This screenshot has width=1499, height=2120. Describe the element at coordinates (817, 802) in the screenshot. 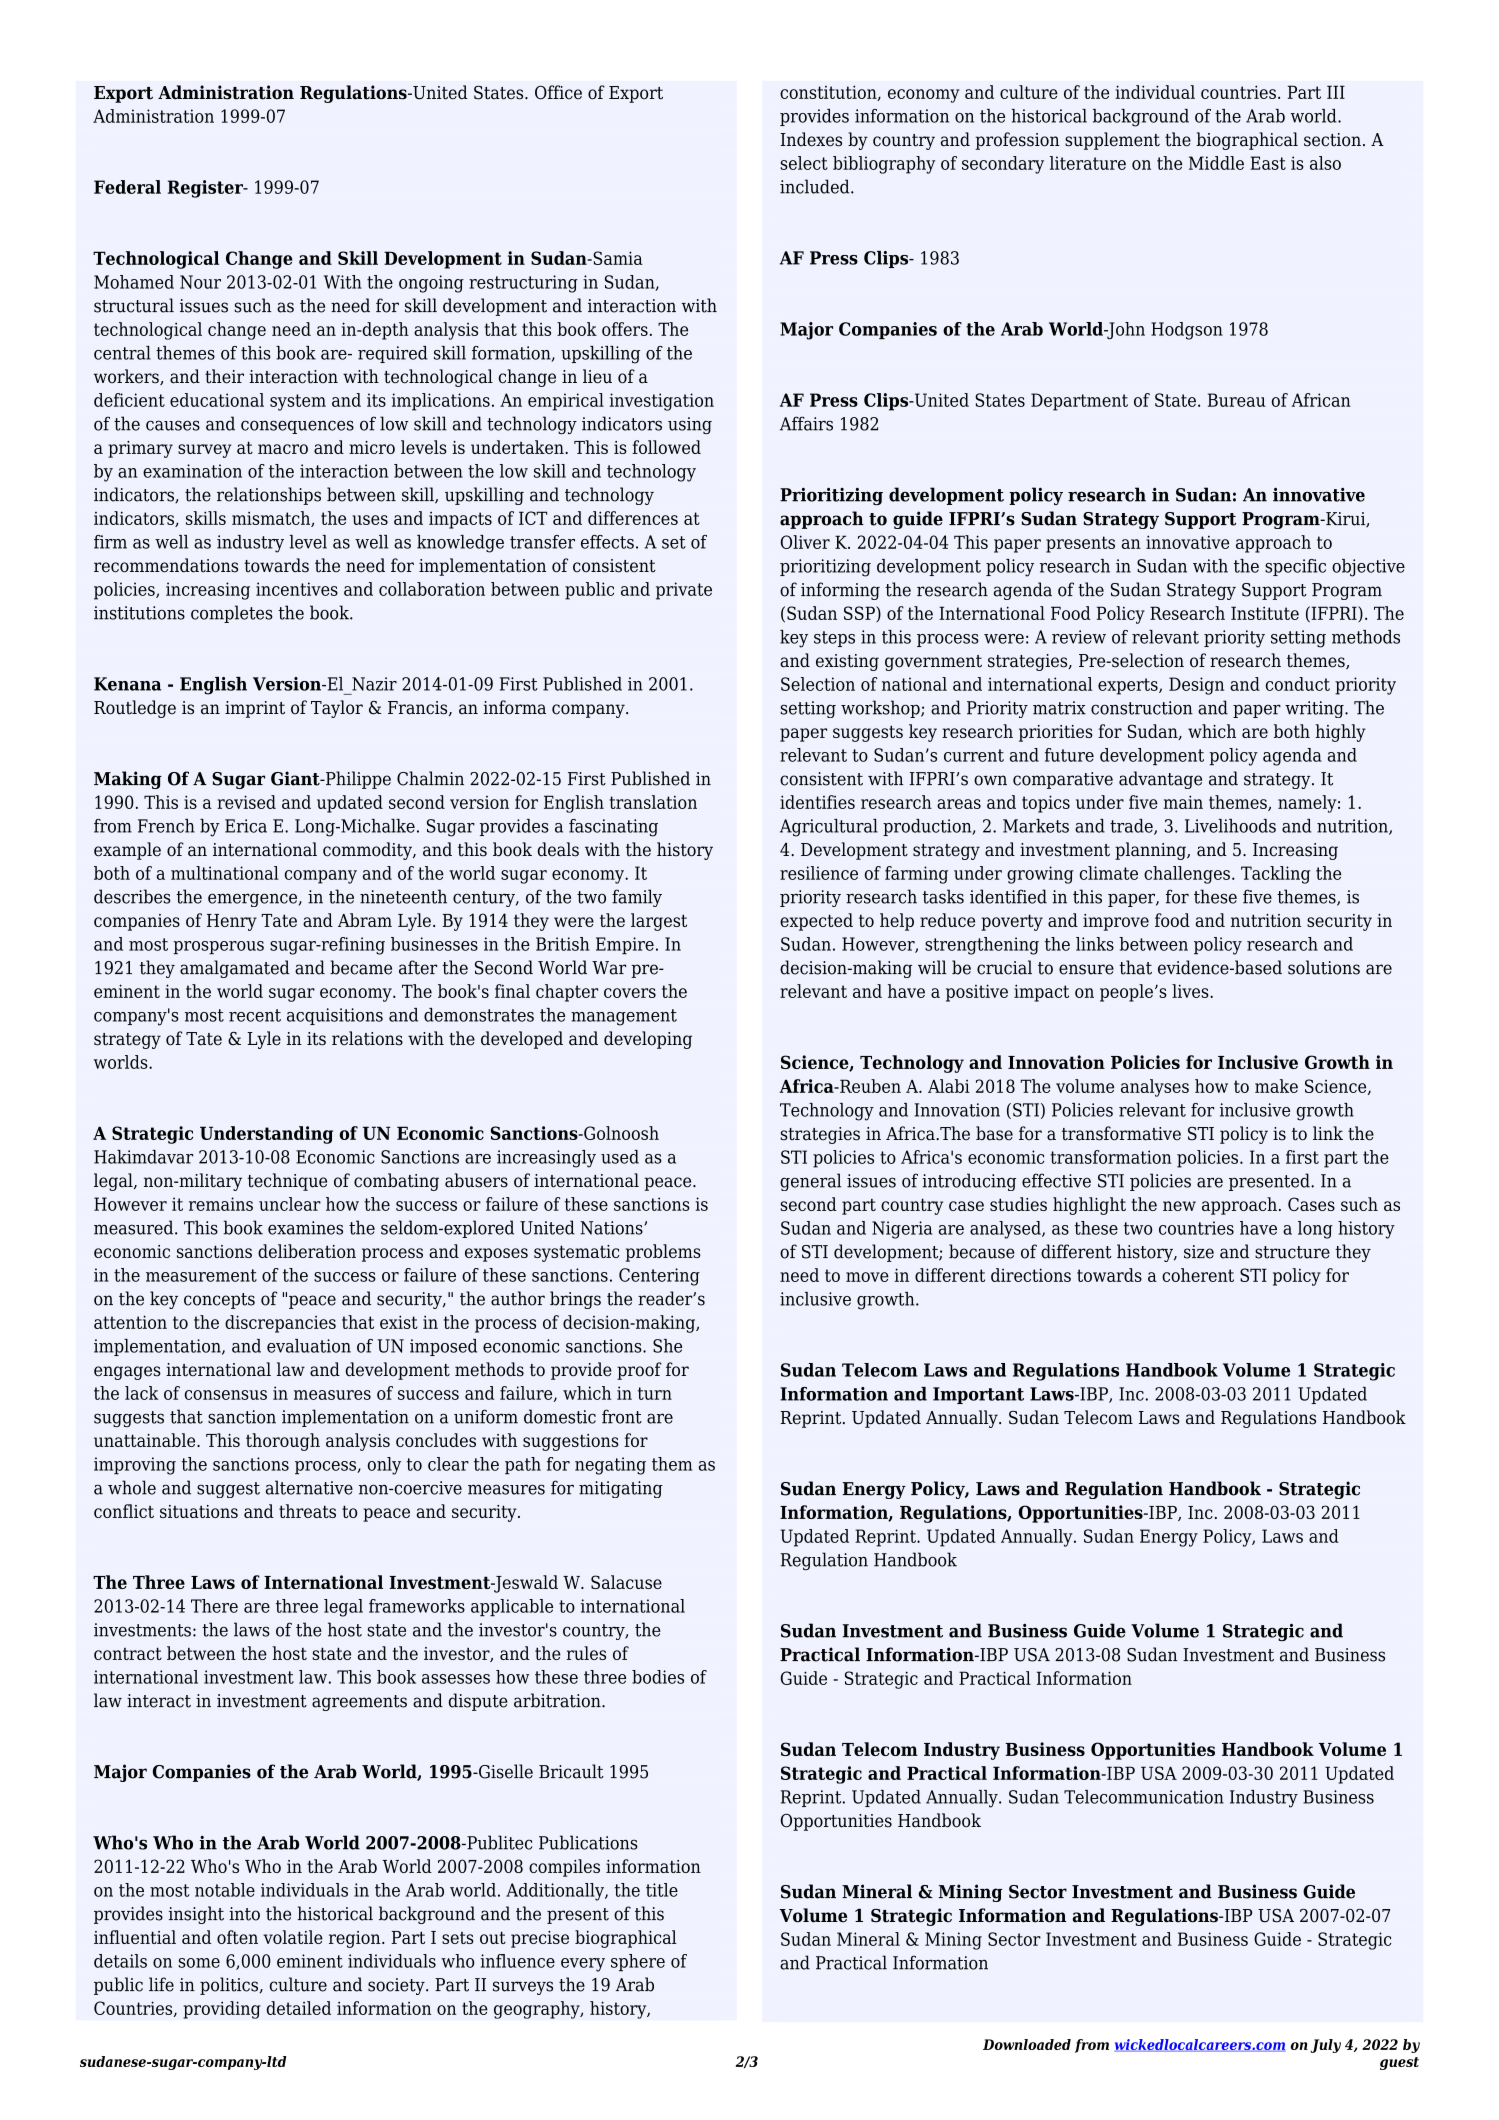

I see `identifies` at that location.
